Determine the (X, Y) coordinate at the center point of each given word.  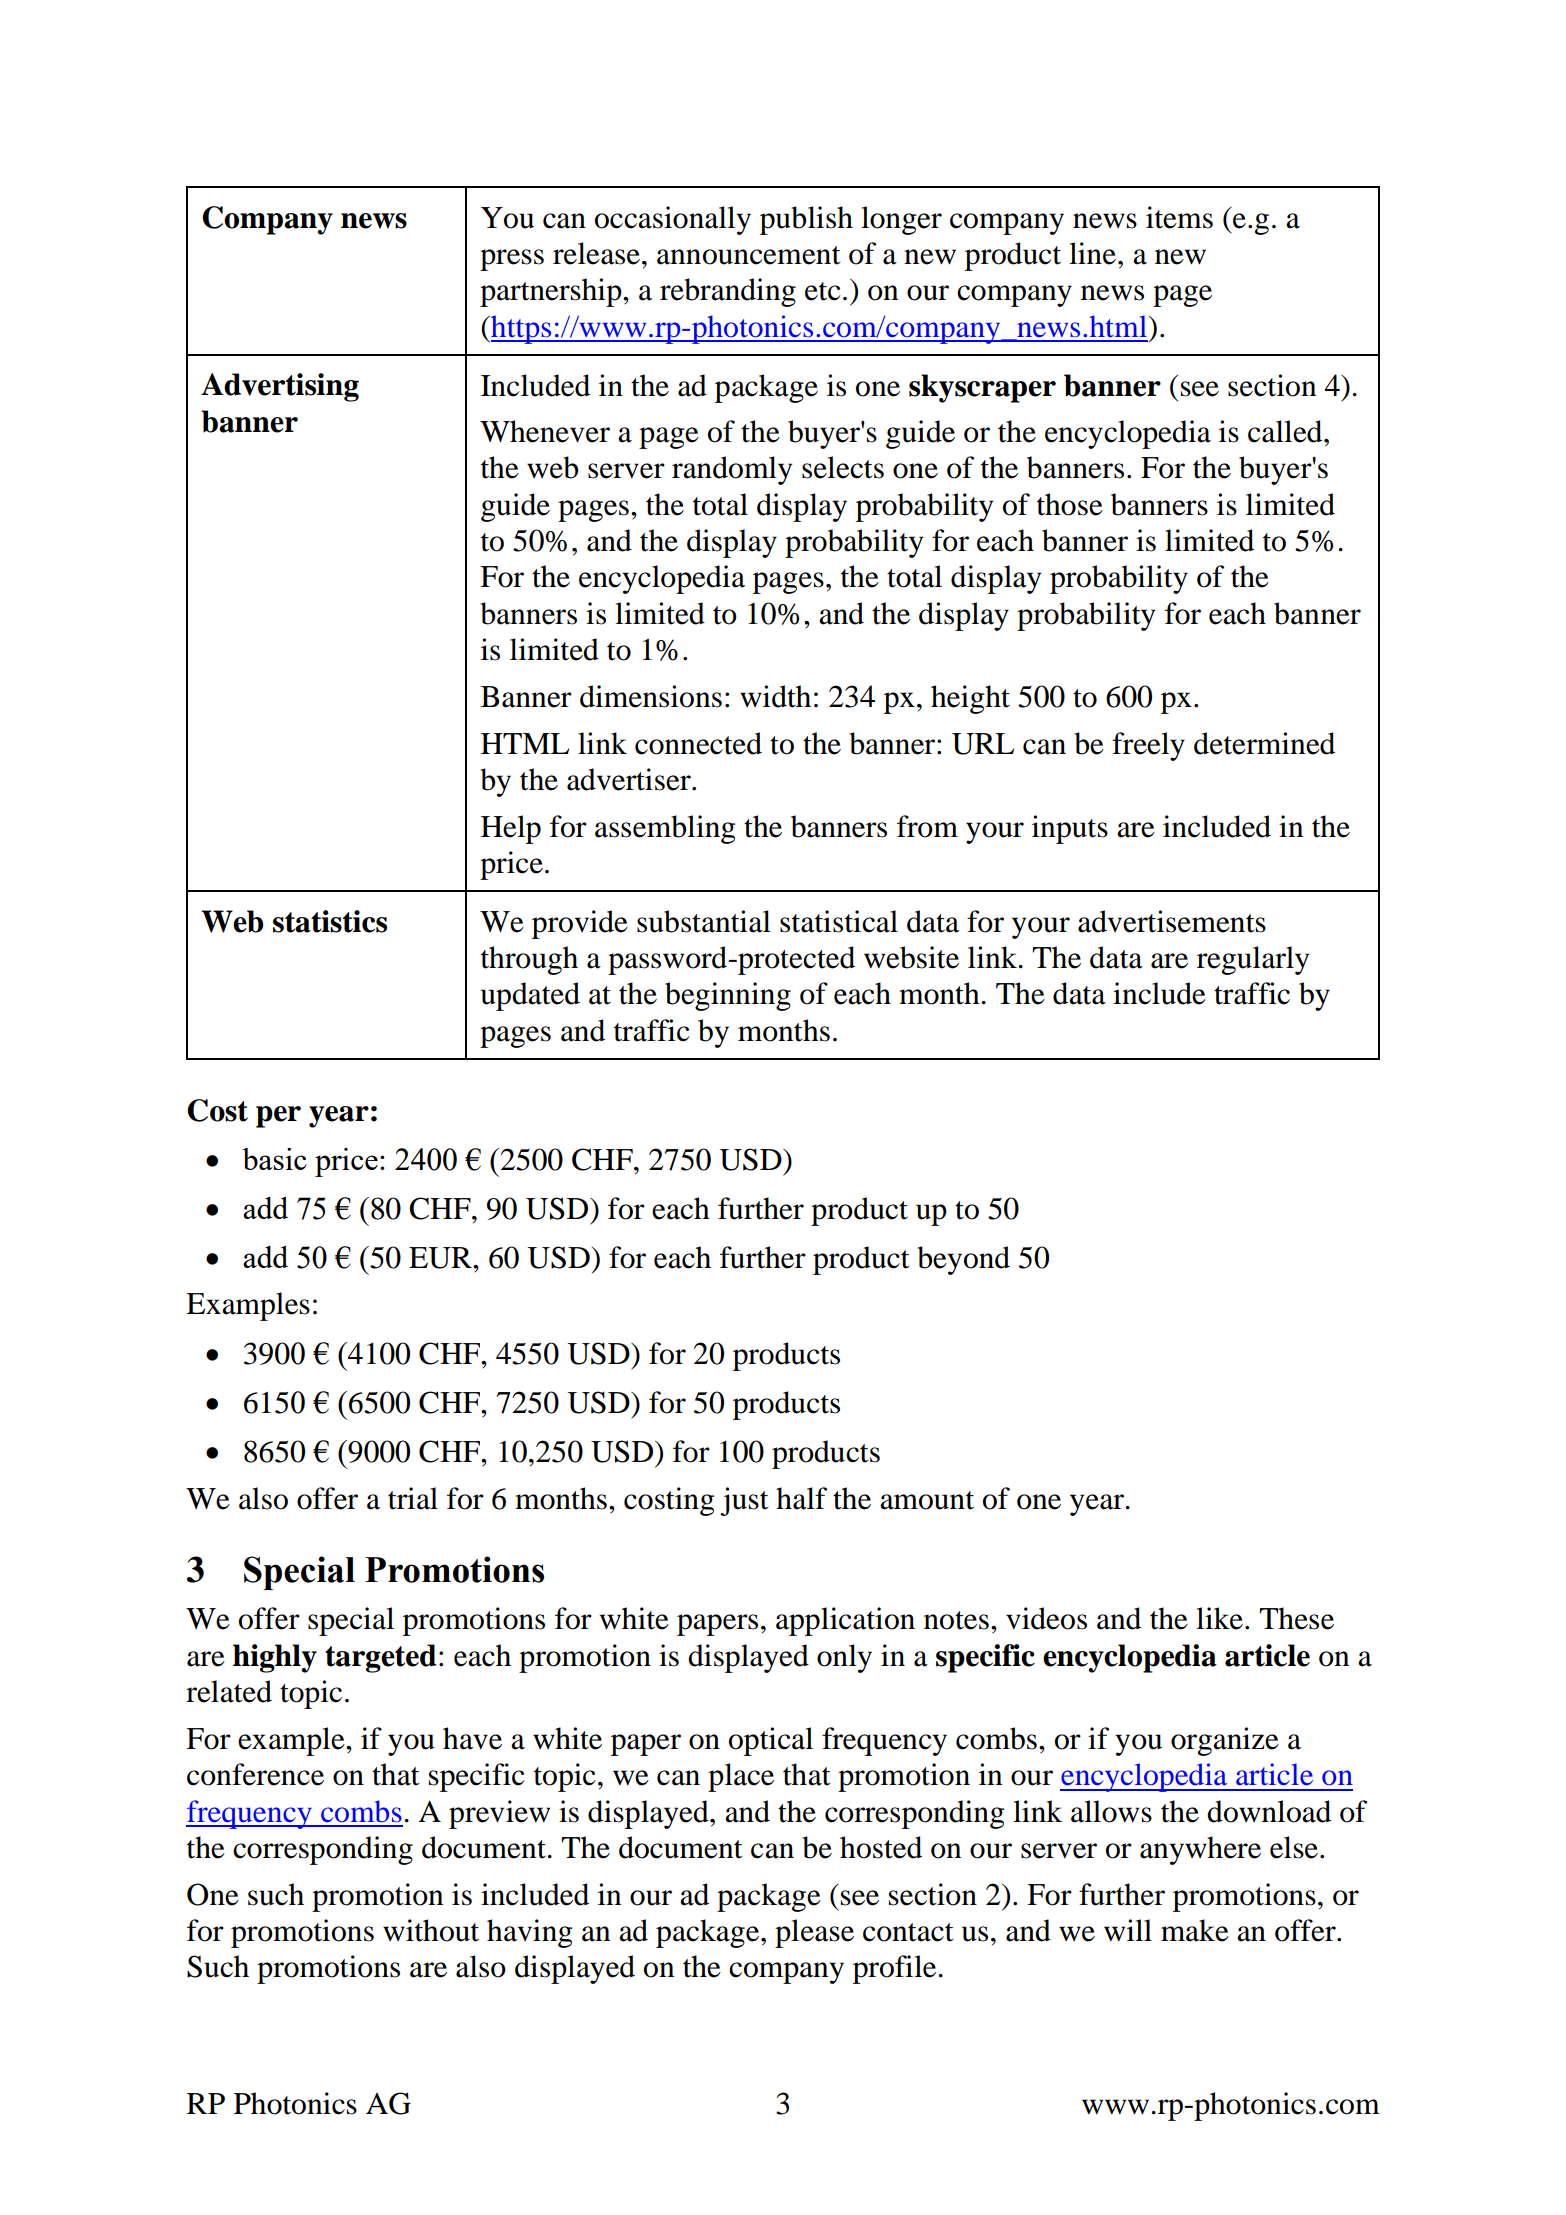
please (814, 1933)
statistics (330, 921)
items (1179, 217)
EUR (441, 1258)
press (512, 260)
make (1195, 1930)
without (431, 1930)
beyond (963, 1260)
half (801, 1498)
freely (1148, 746)
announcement (749, 255)
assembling (665, 829)
